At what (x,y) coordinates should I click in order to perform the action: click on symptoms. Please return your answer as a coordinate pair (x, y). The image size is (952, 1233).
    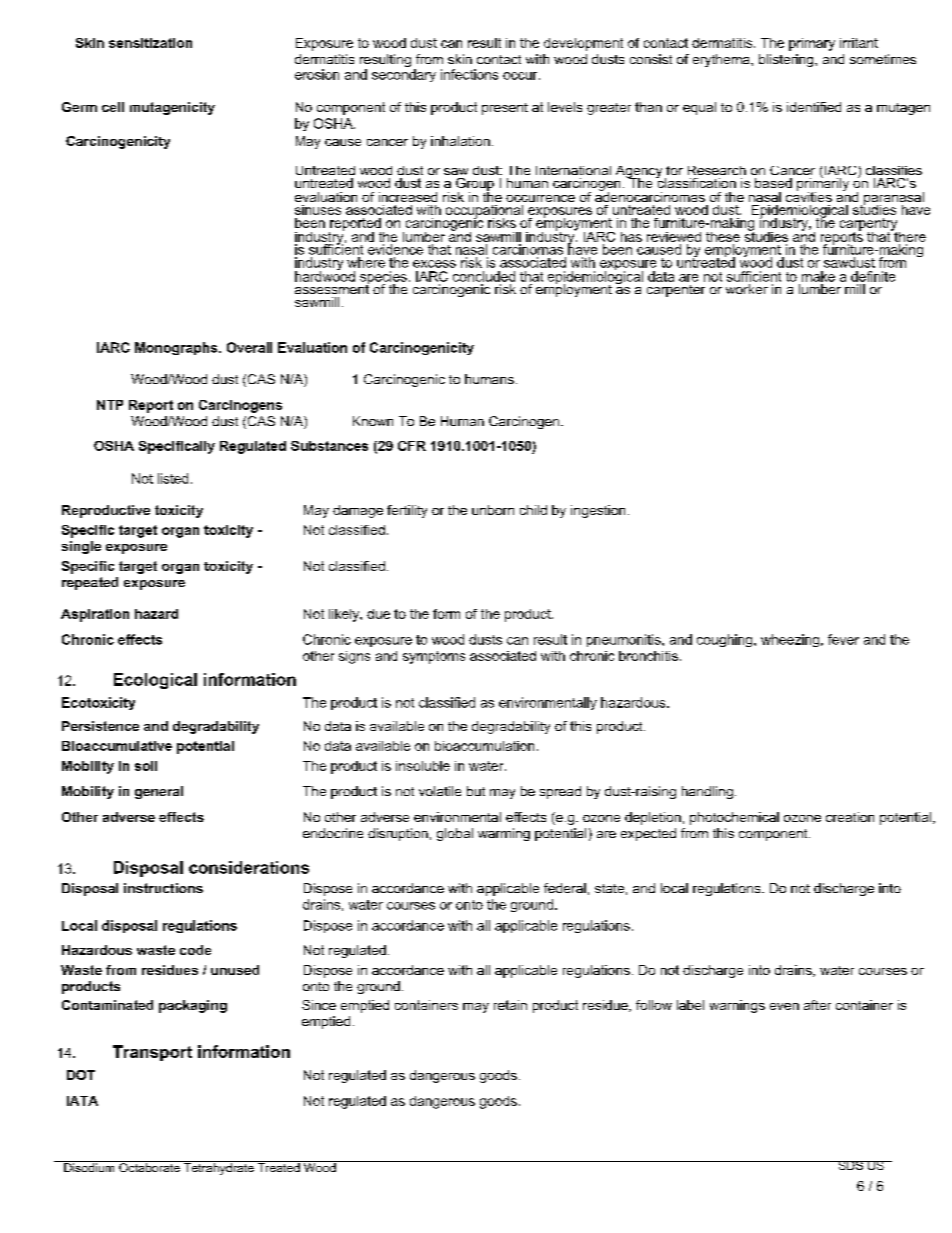
    Looking at the image, I should click on (434, 657).
